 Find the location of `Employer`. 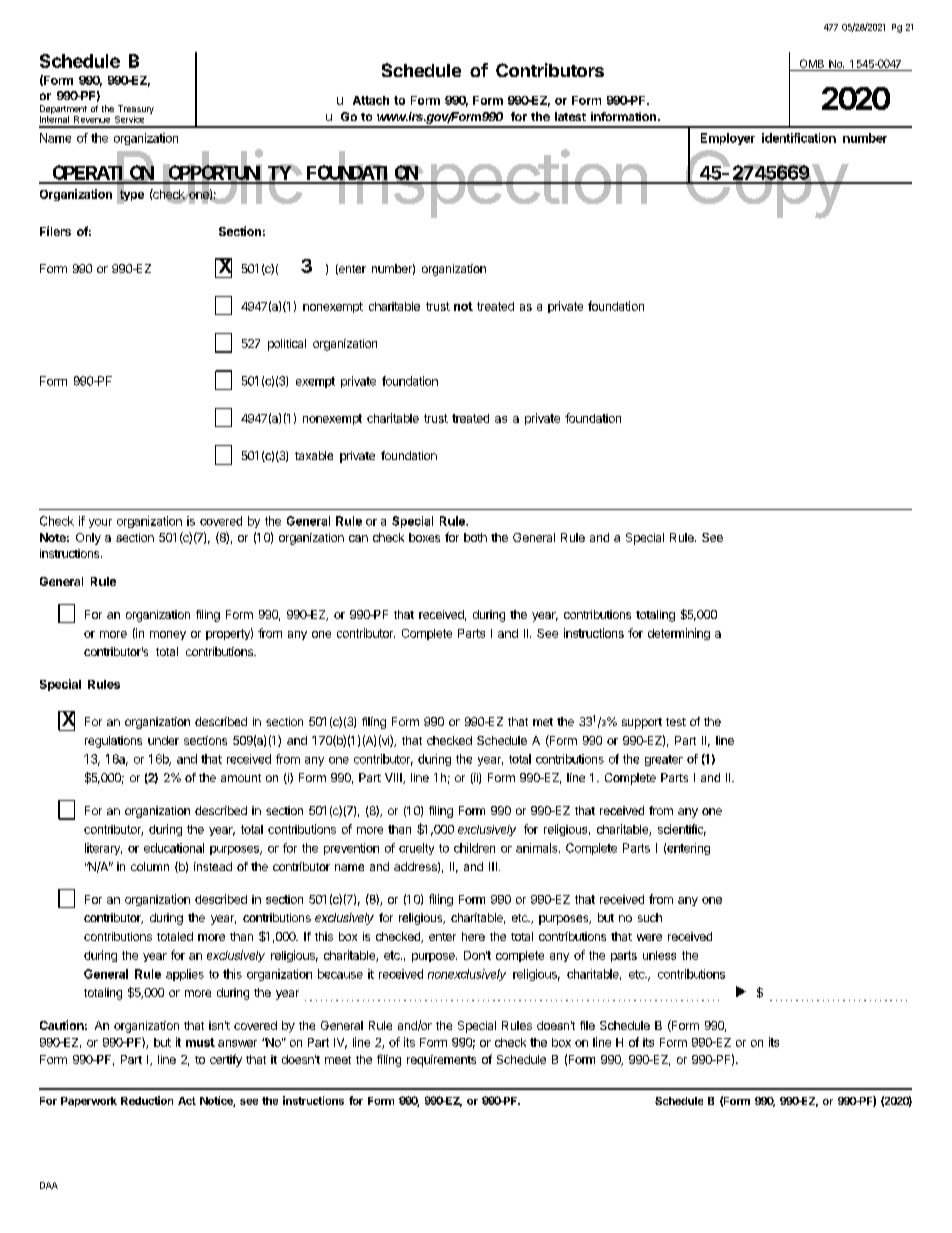

Employer is located at coordinates (728, 139).
